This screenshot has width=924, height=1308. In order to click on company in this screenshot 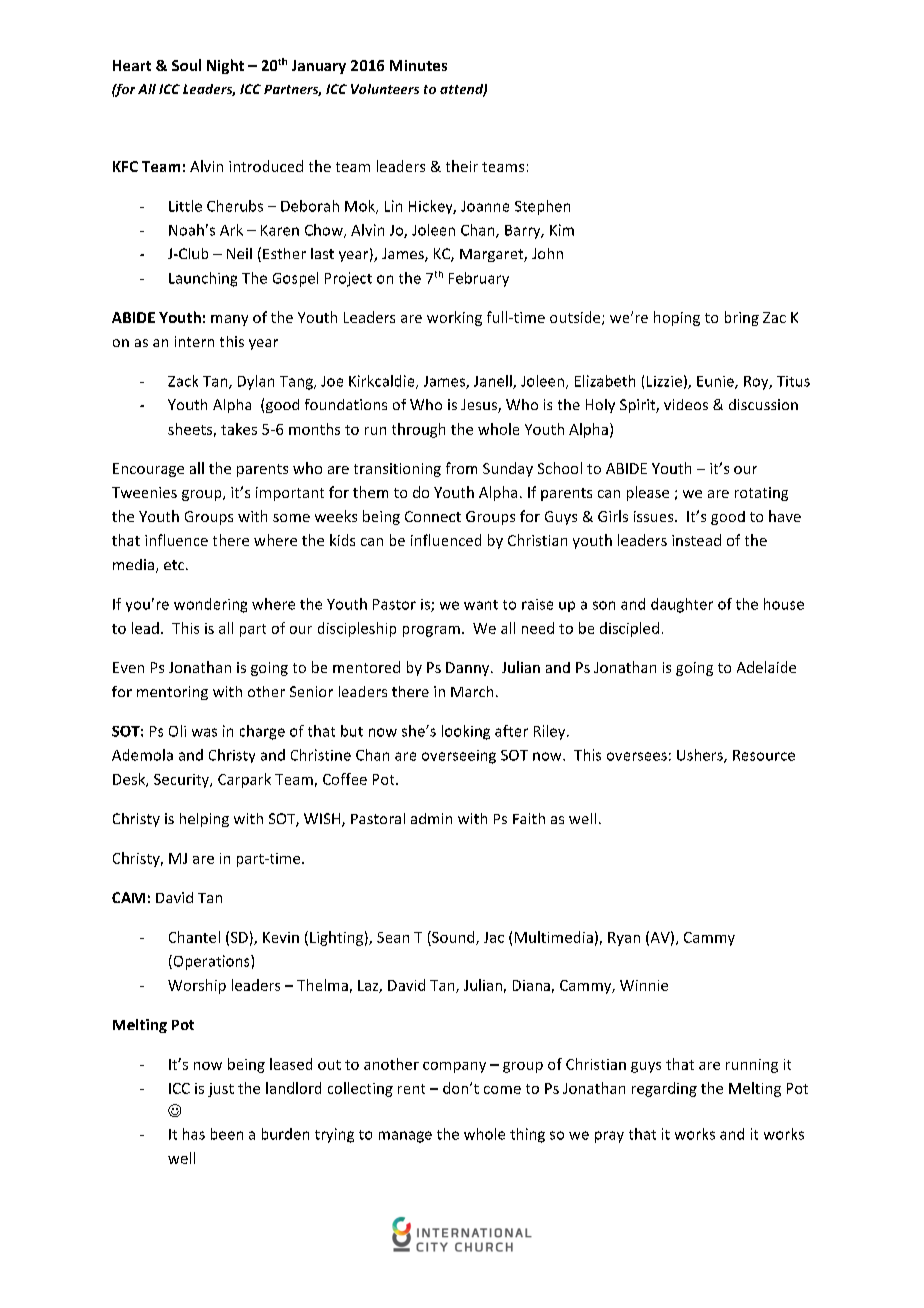, I will do `click(454, 1067)`.
